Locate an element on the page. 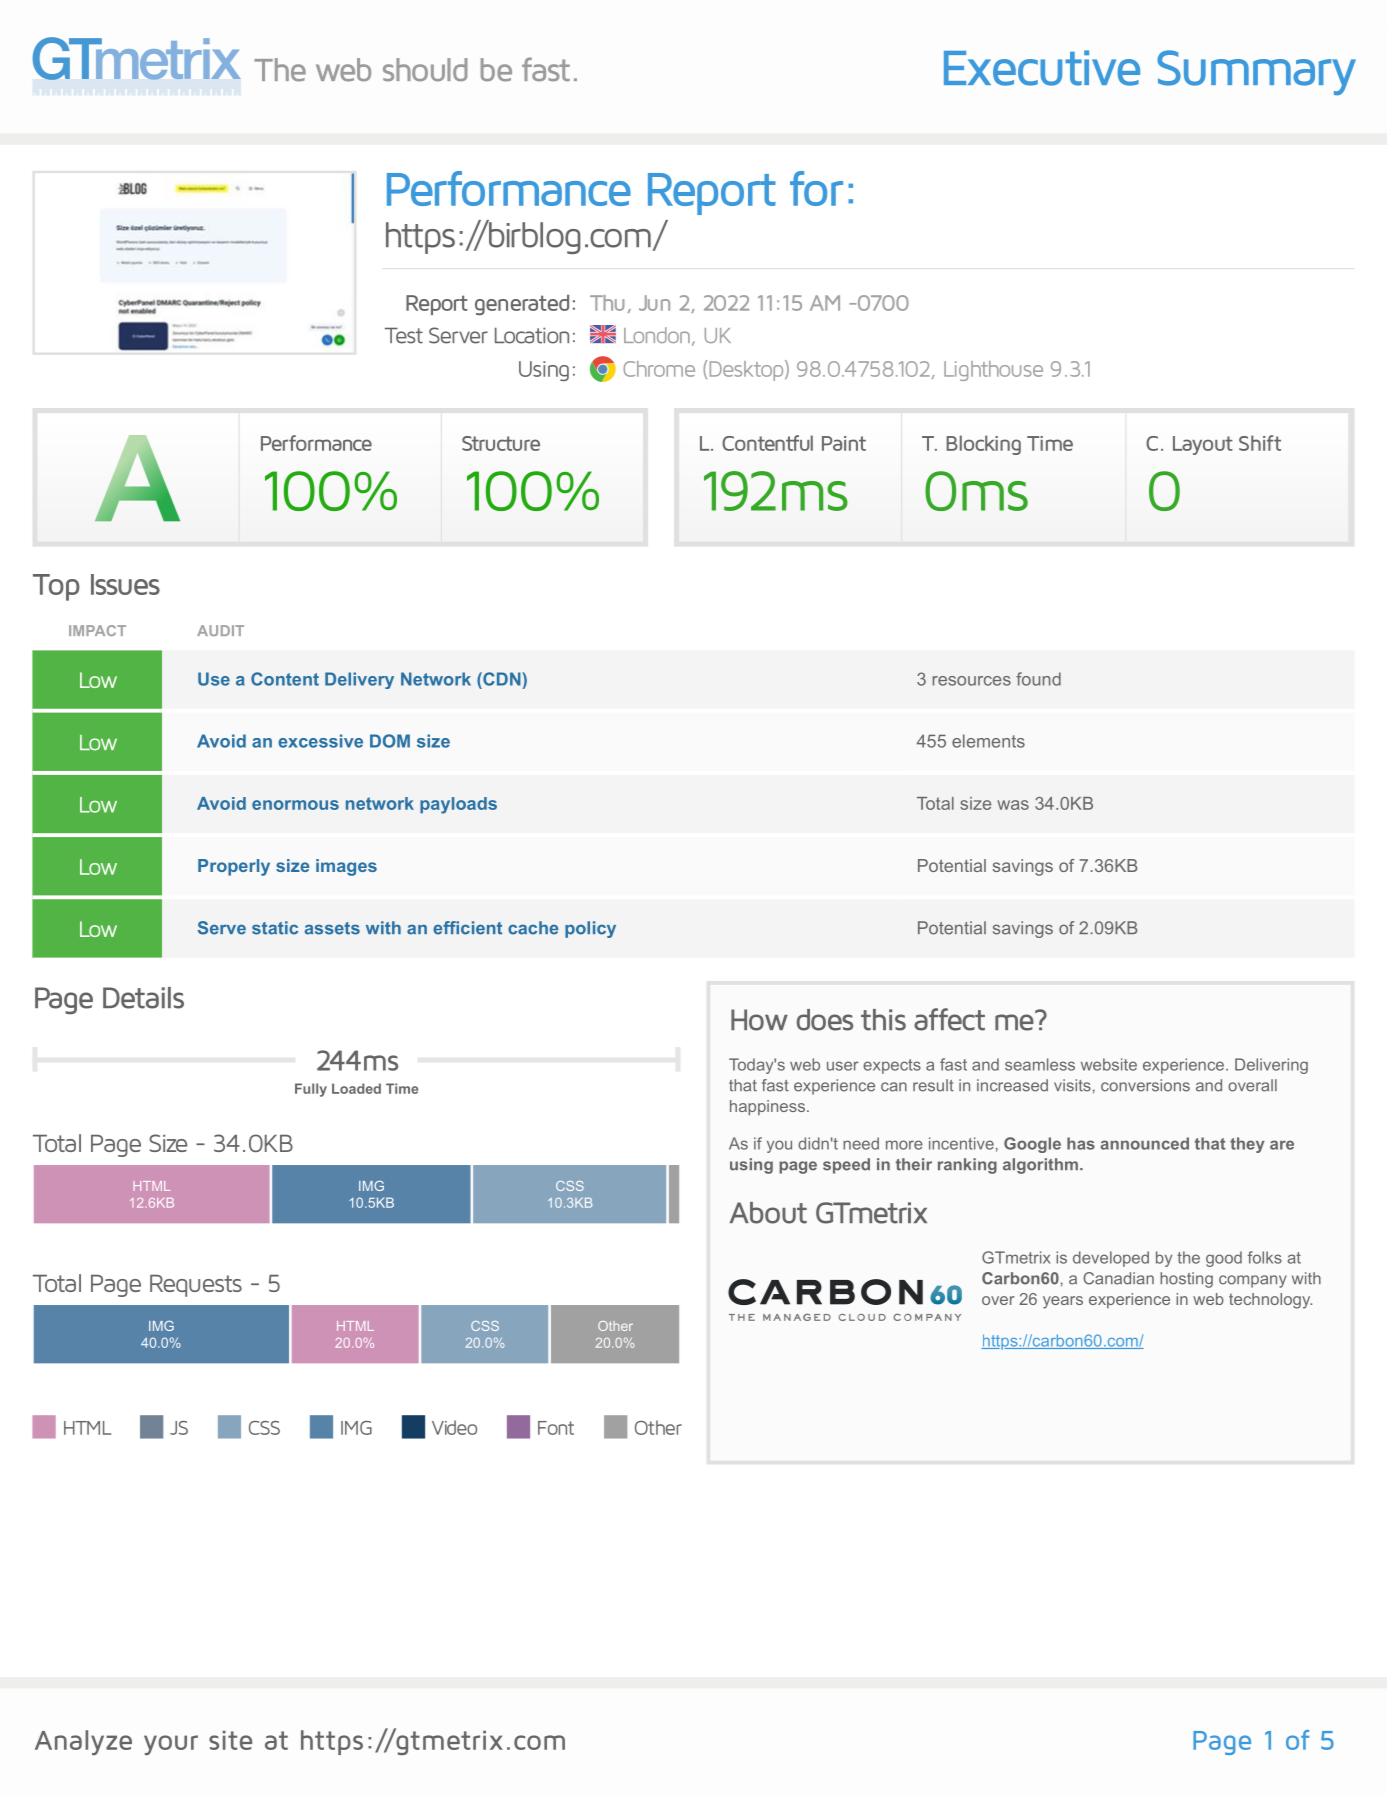  Requests is located at coordinates (196, 1286).
